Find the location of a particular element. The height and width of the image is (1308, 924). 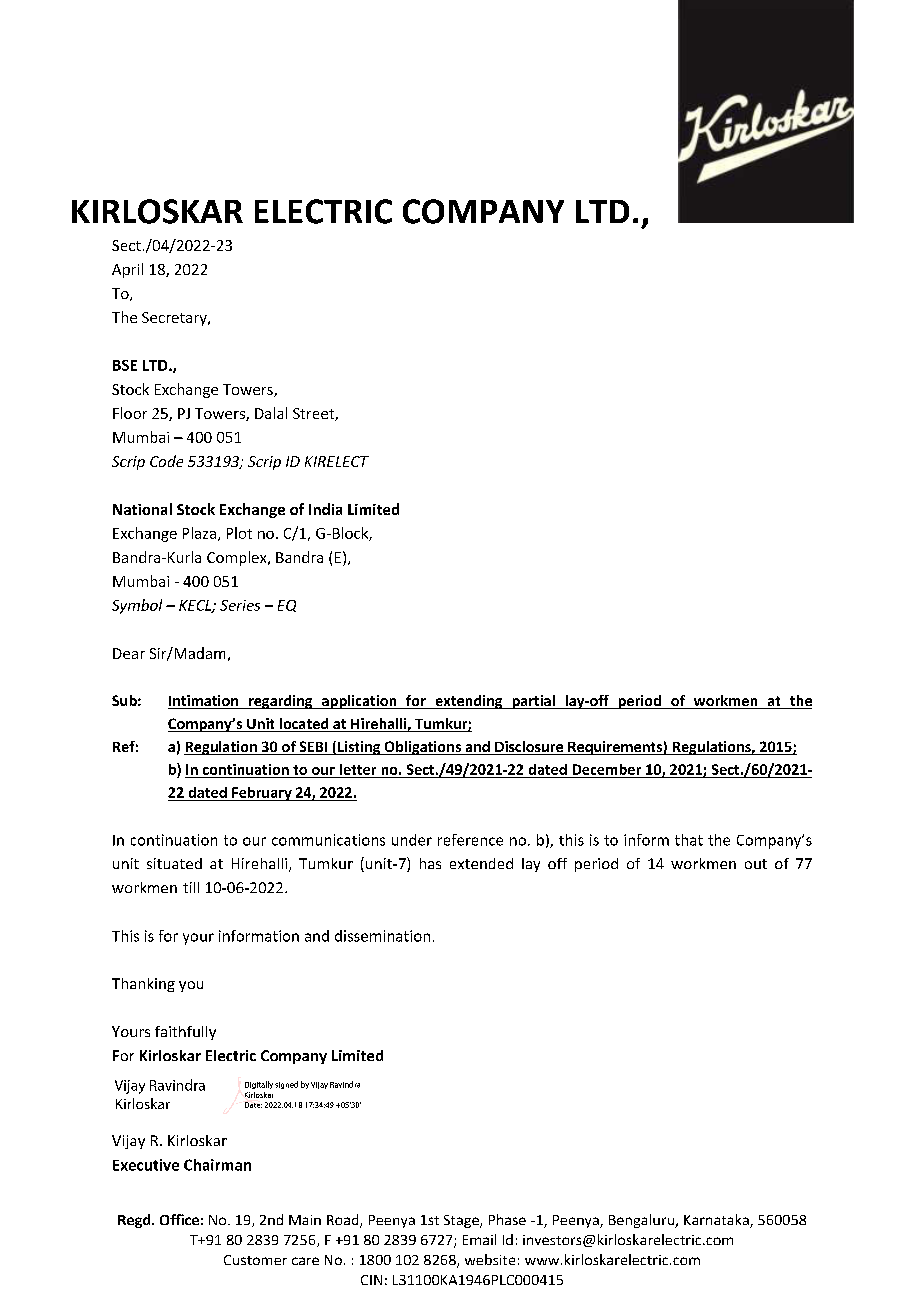

application is located at coordinates (359, 702).
